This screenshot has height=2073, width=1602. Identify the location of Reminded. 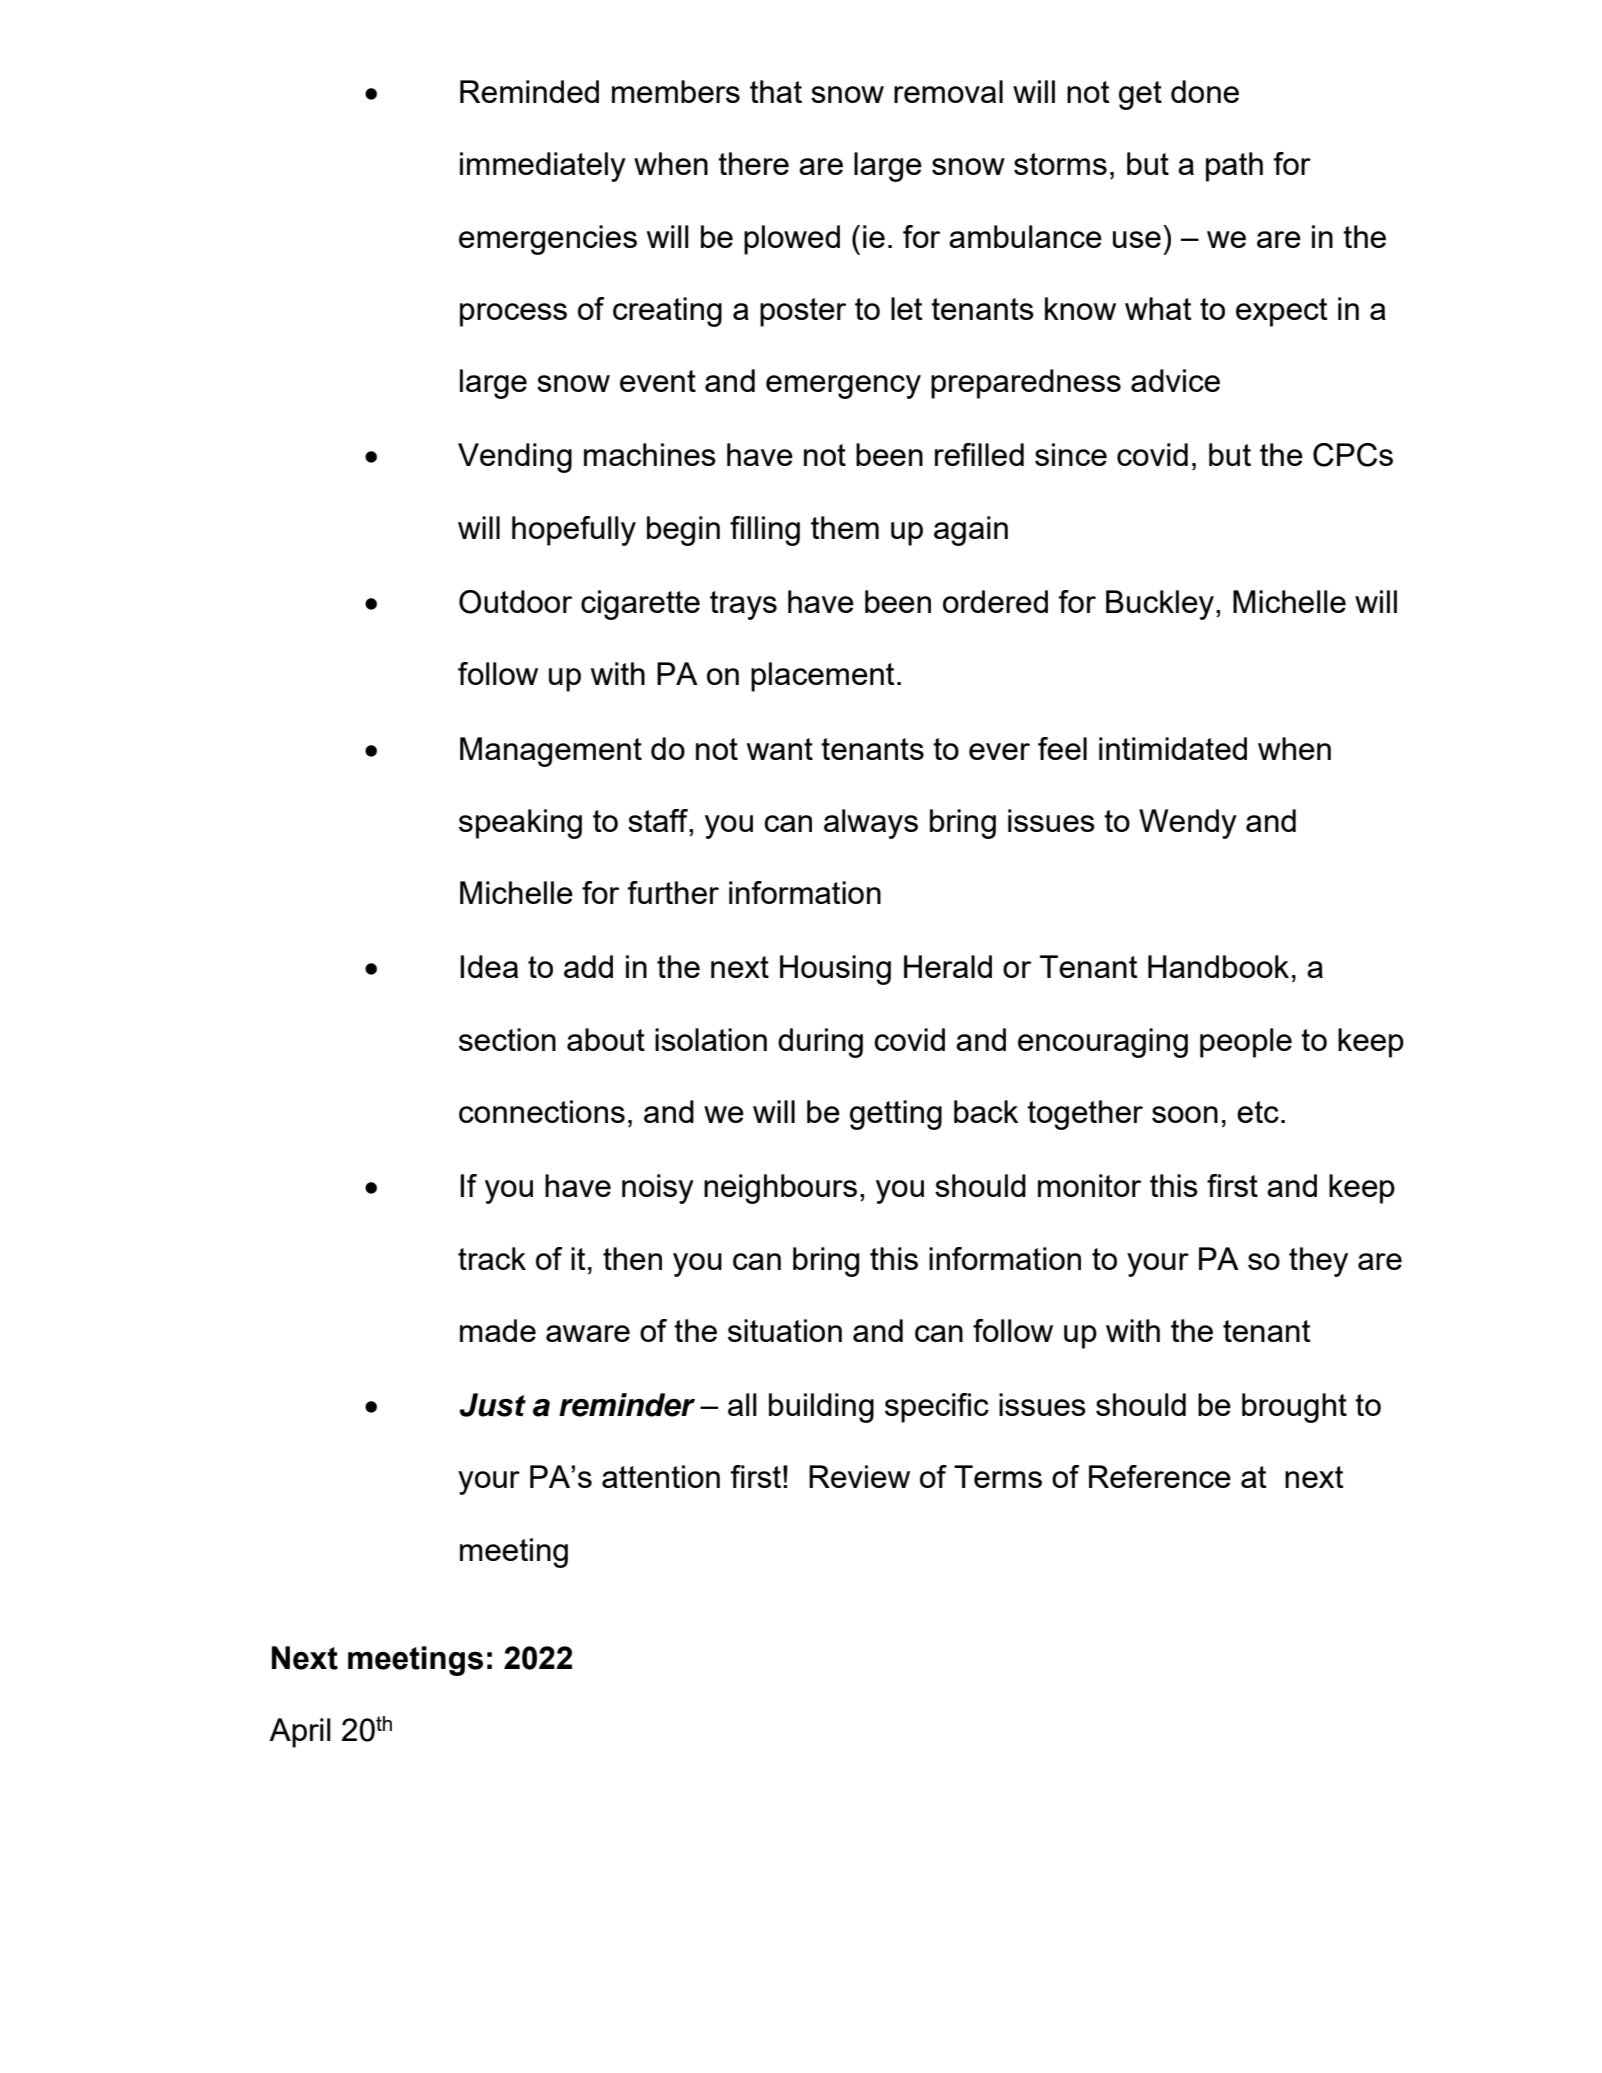
(529, 91).
